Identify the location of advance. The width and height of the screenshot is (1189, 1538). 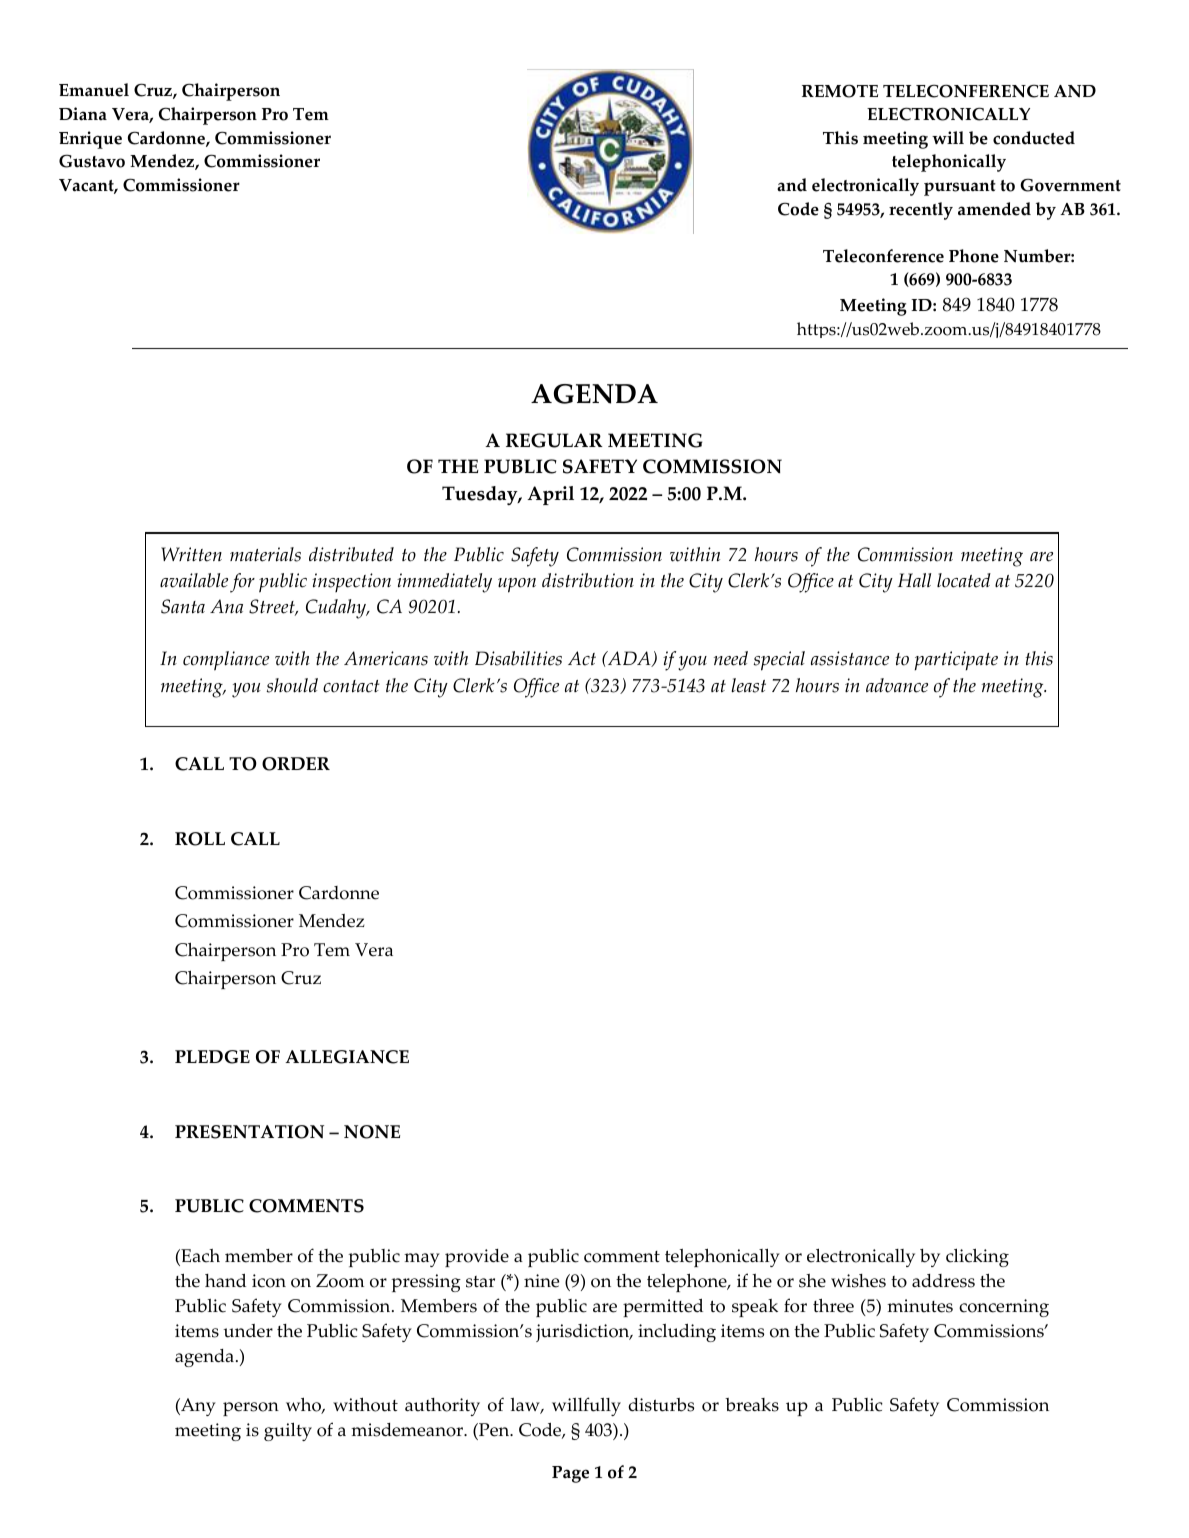
(897, 685).
